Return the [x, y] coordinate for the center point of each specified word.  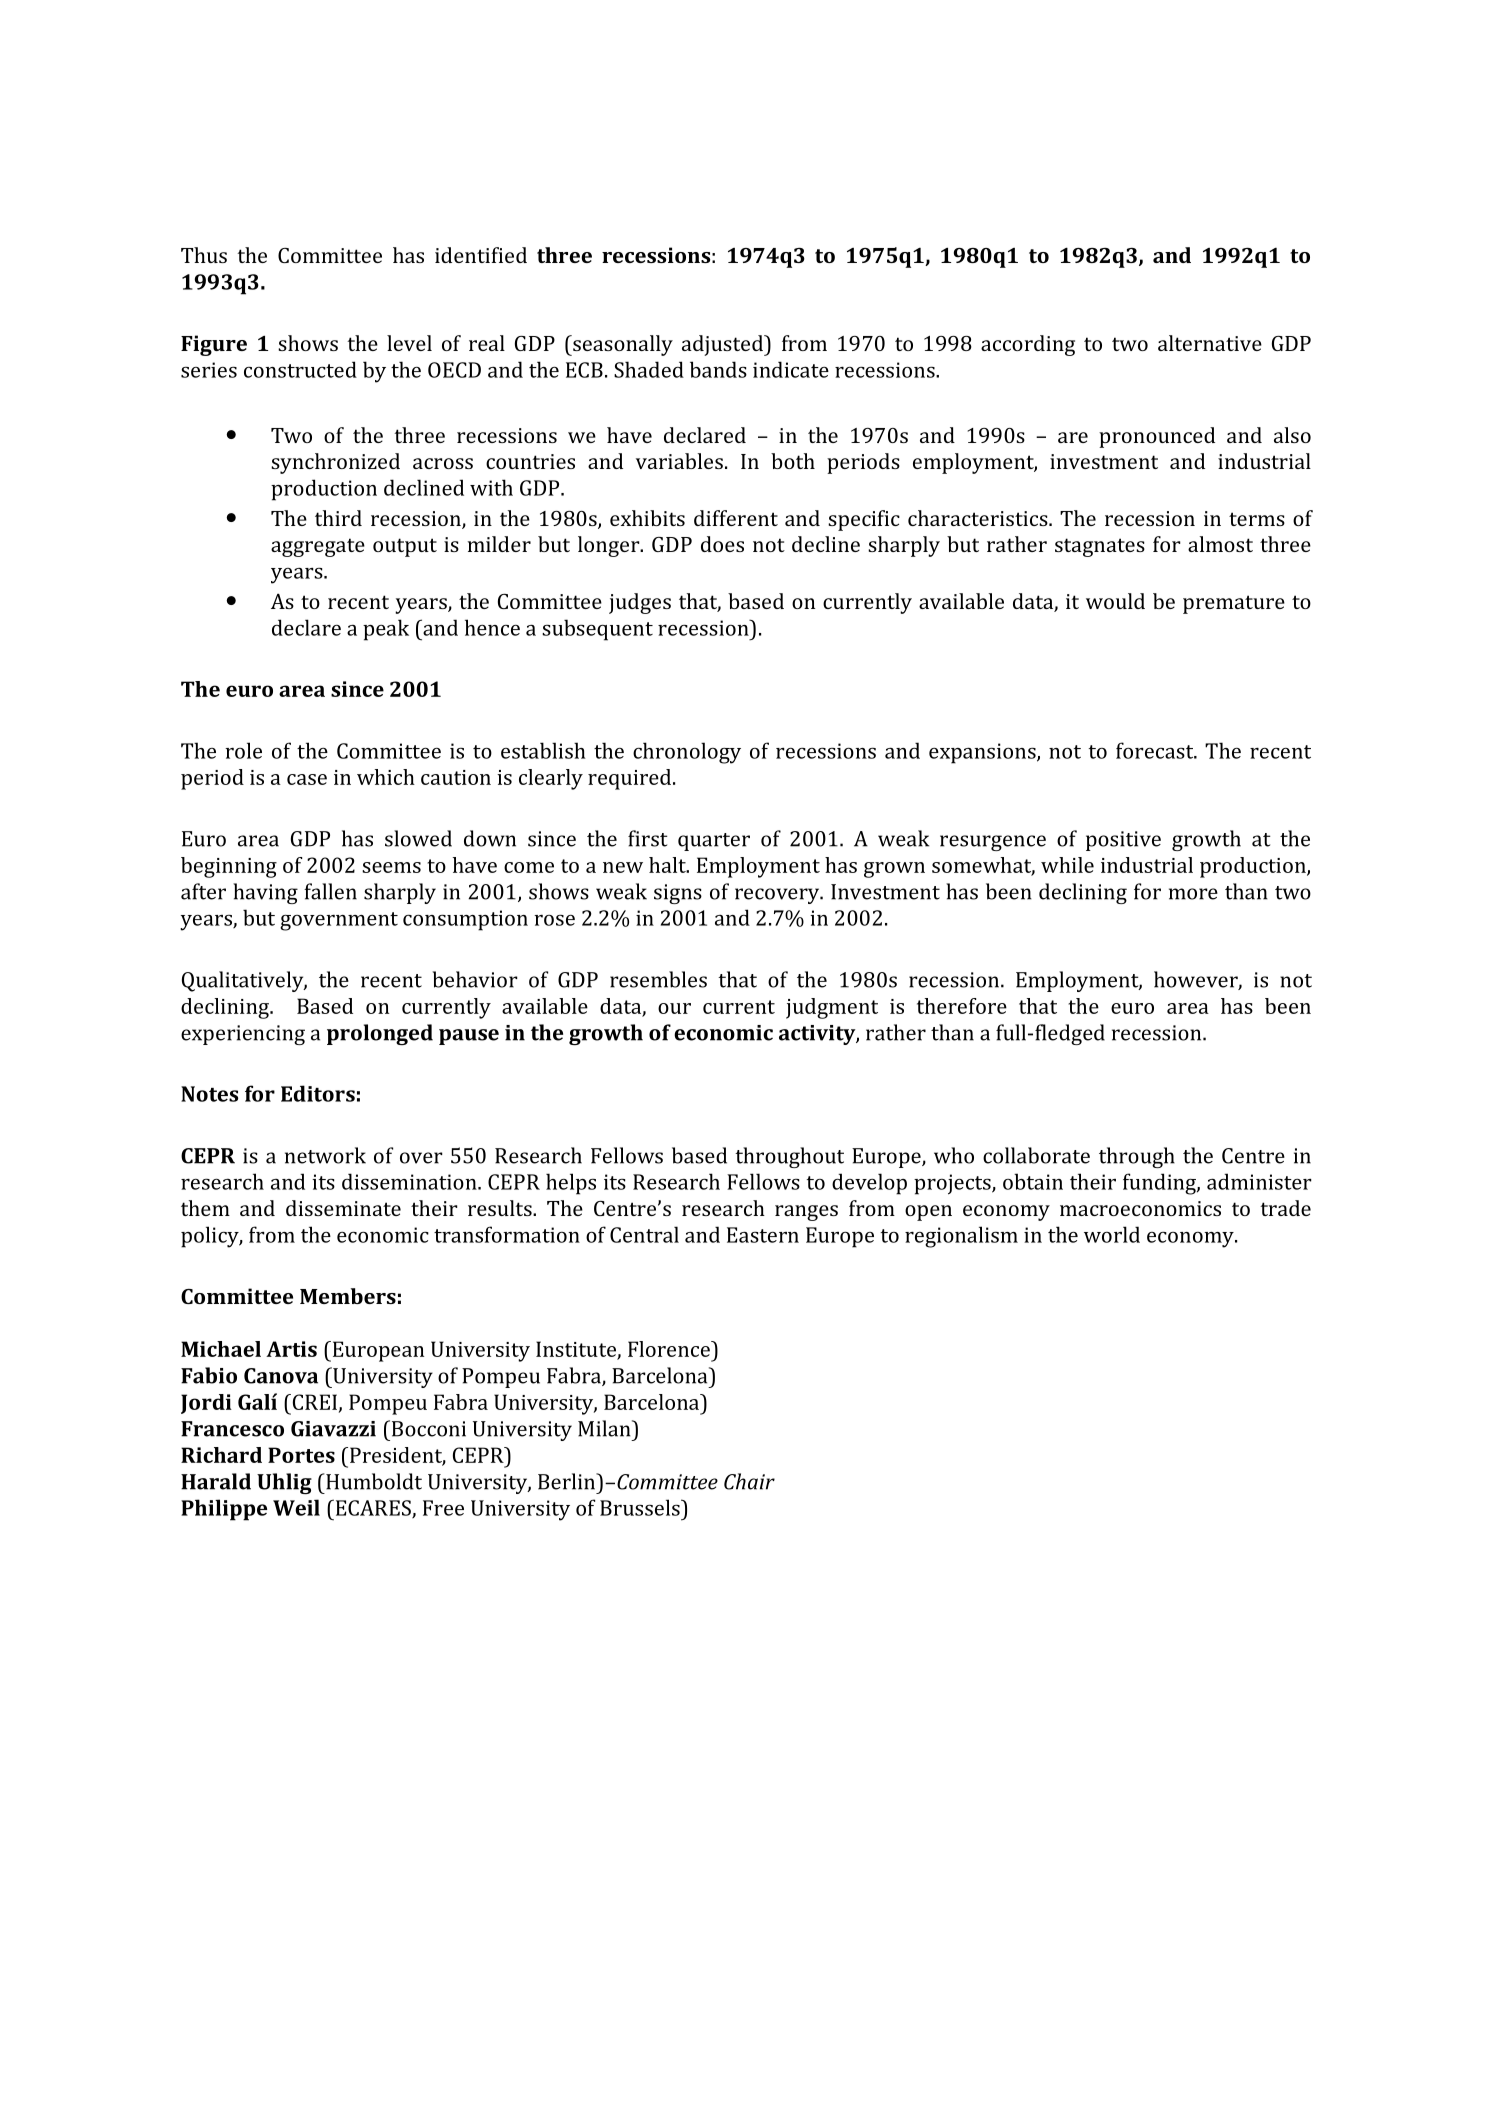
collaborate [1036, 1155]
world [1112, 1234]
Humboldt [373, 1481]
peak [386, 630]
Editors [318, 1093]
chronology [687, 753]
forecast [1156, 750]
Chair [749, 1481]
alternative [1210, 343]
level [409, 343]
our [674, 1008]
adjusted [723, 345]
